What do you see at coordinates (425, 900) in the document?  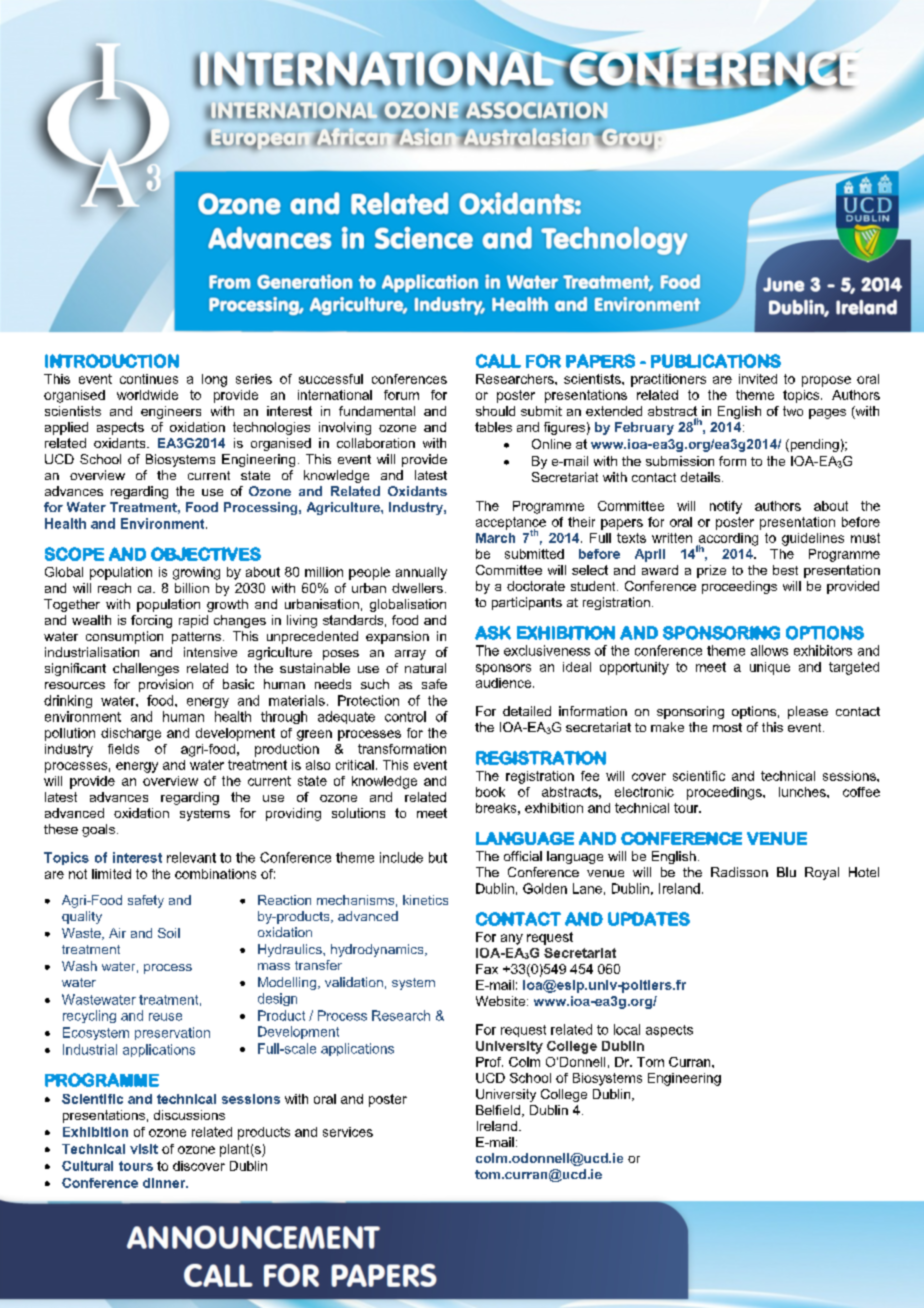 I see `kinetics` at bounding box center [425, 900].
